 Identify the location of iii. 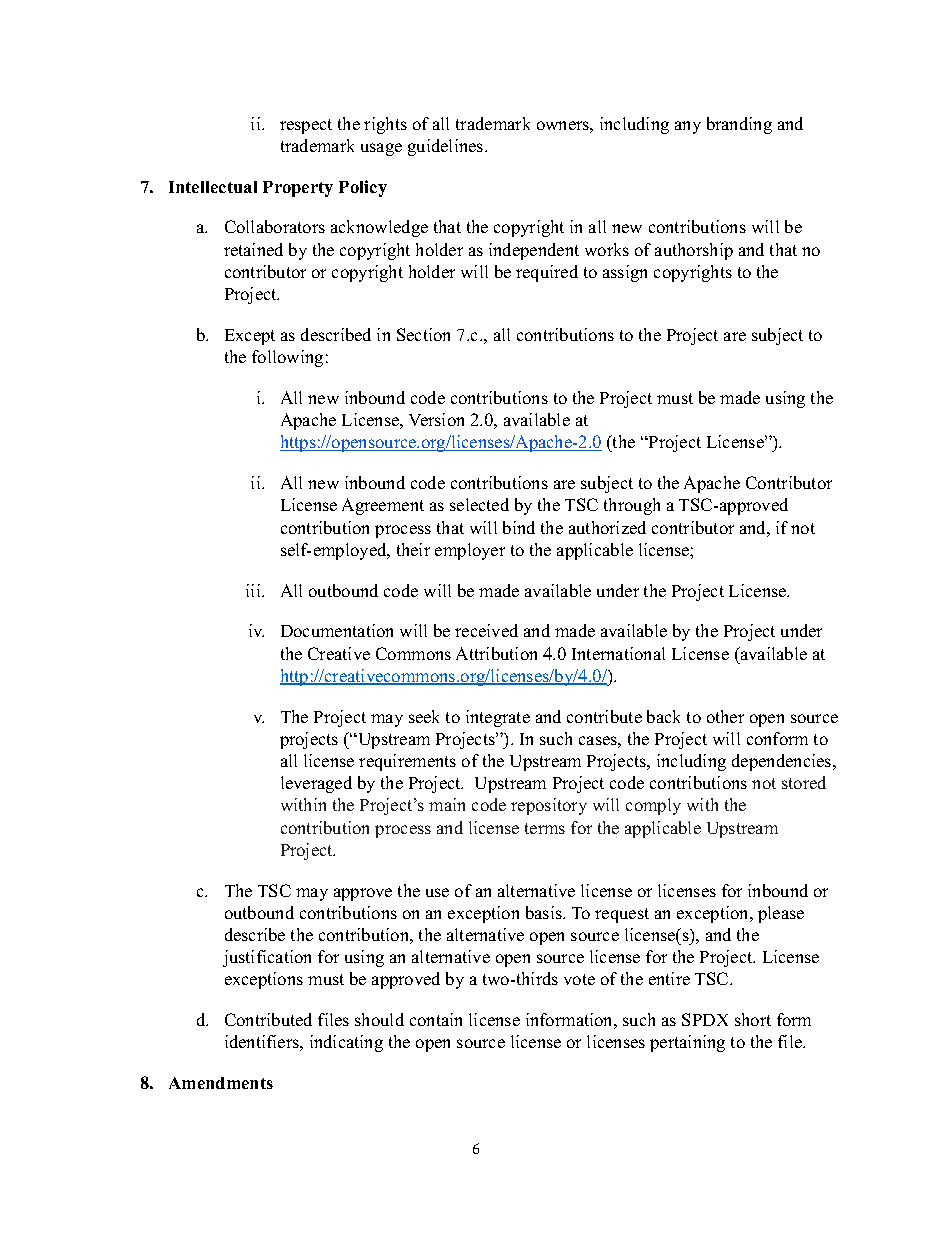
(254, 590).
